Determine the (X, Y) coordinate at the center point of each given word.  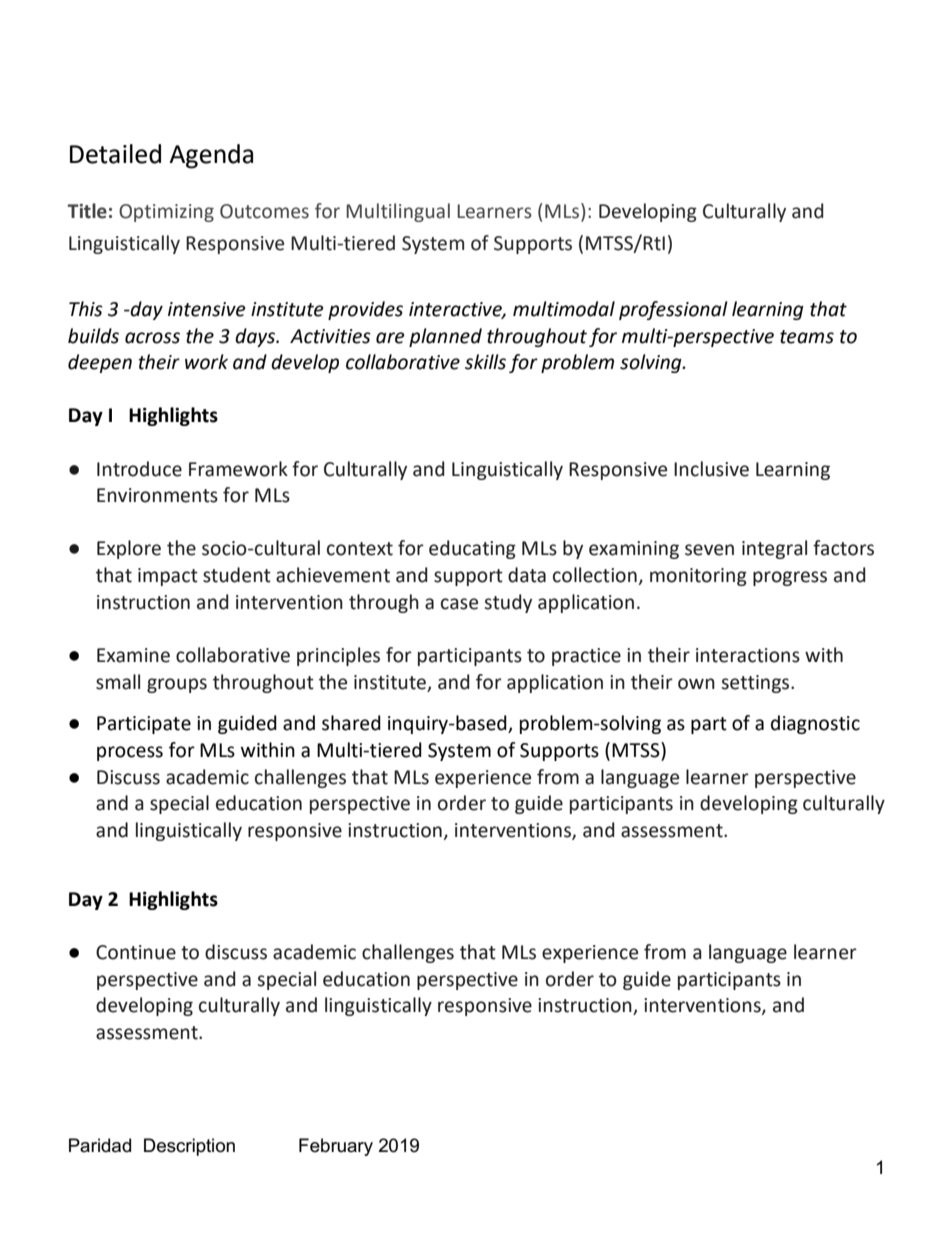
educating (472, 549)
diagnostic (815, 724)
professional (673, 310)
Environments (157, 495)
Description (189, 1147)
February (336, 1147)
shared (351, 723)
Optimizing (166, 213)
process (130, 753)
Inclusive (711, 469)
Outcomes (264, 211)
